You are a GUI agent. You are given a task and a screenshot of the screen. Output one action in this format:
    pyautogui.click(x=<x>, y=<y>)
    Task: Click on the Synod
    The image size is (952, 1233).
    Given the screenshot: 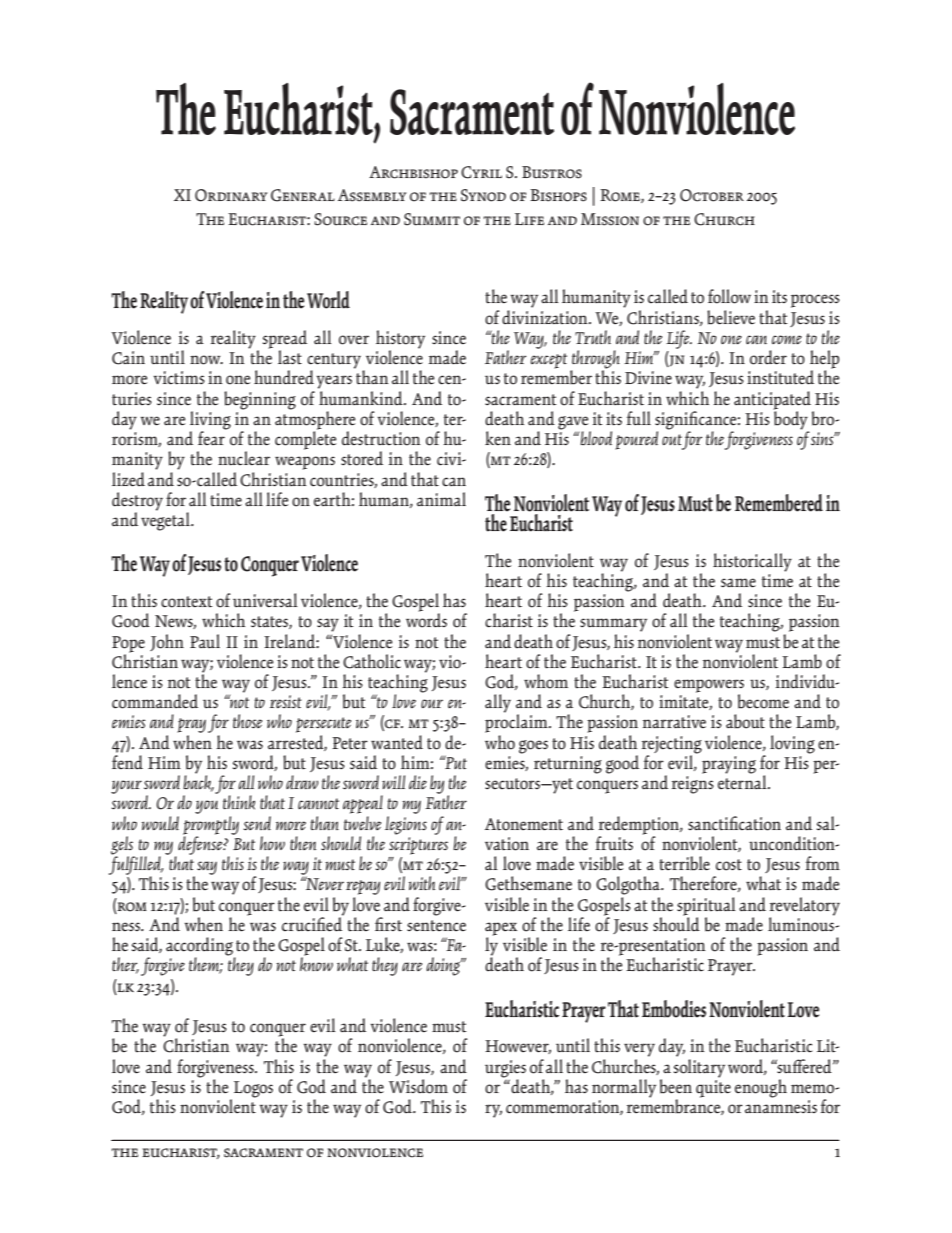 What is the action you would take?
    pyautogui.click(x=483, y=195)
